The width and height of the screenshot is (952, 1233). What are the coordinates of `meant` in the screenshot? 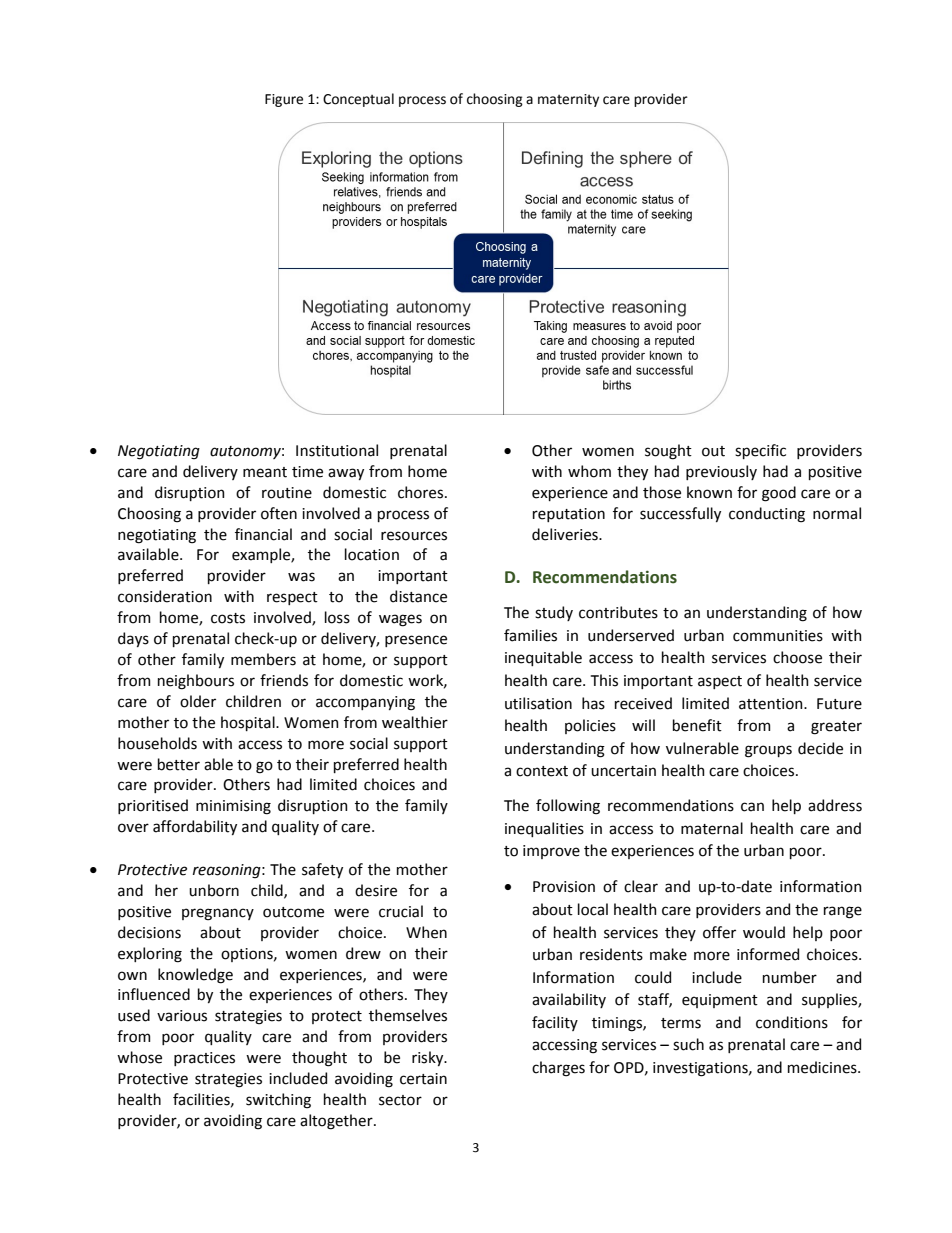 It's located at (265, 472).
